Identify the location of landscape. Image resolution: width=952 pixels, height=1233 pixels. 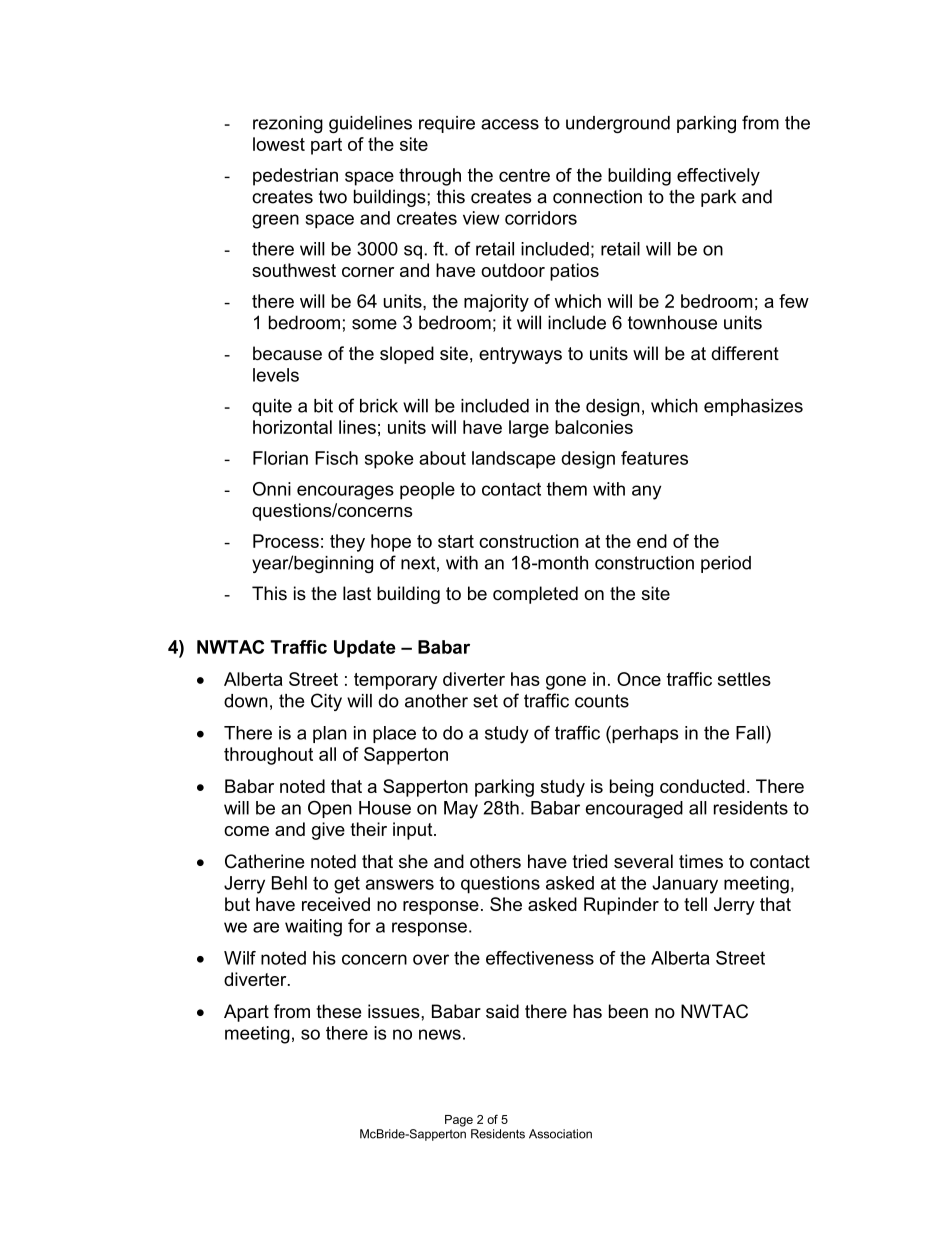
(514, 460).
